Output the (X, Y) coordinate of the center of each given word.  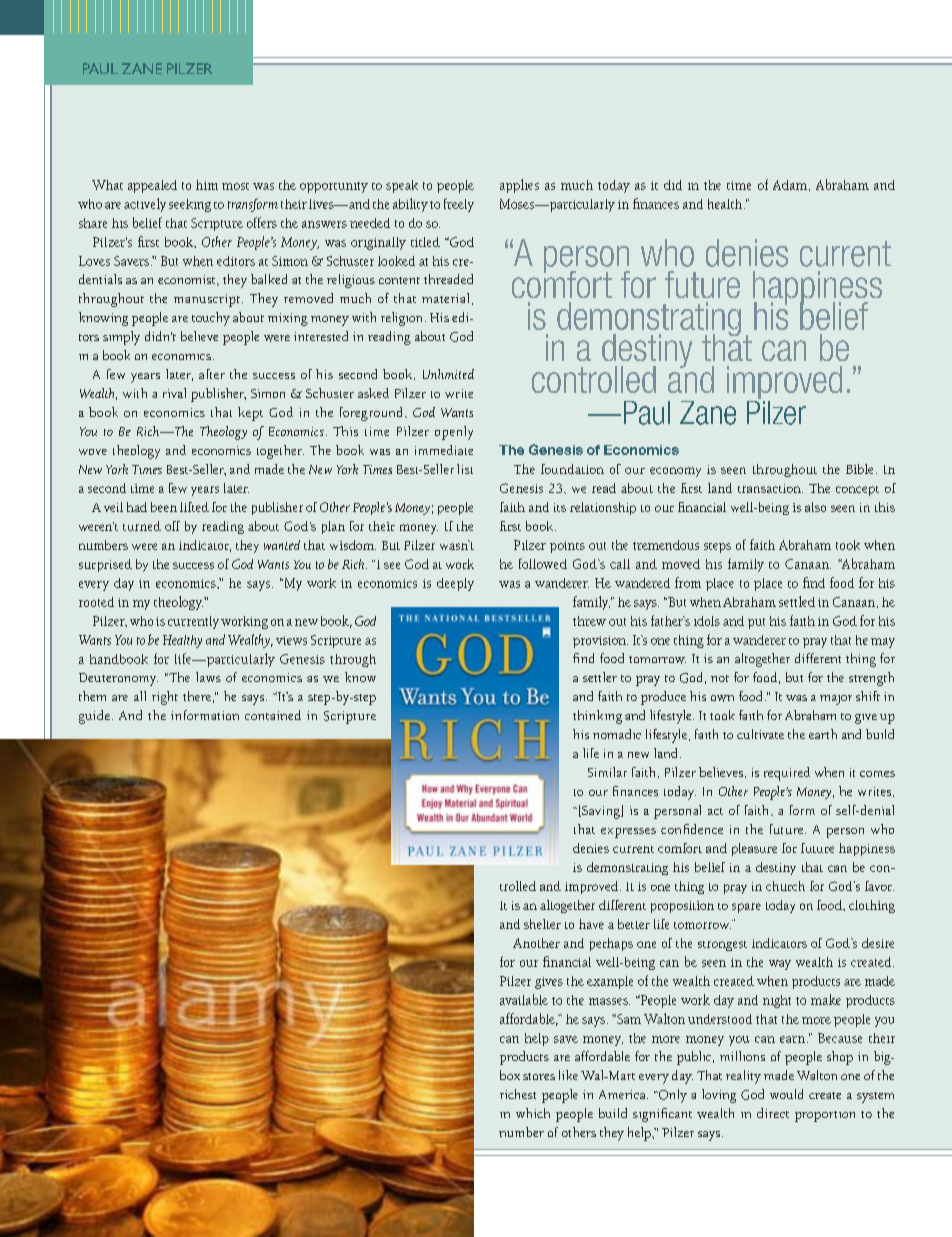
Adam (790, 185)
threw (589, 621)
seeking (190, 205)
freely (459, 205)
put (756, 623)
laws (208, 677)
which (533, 1113)
